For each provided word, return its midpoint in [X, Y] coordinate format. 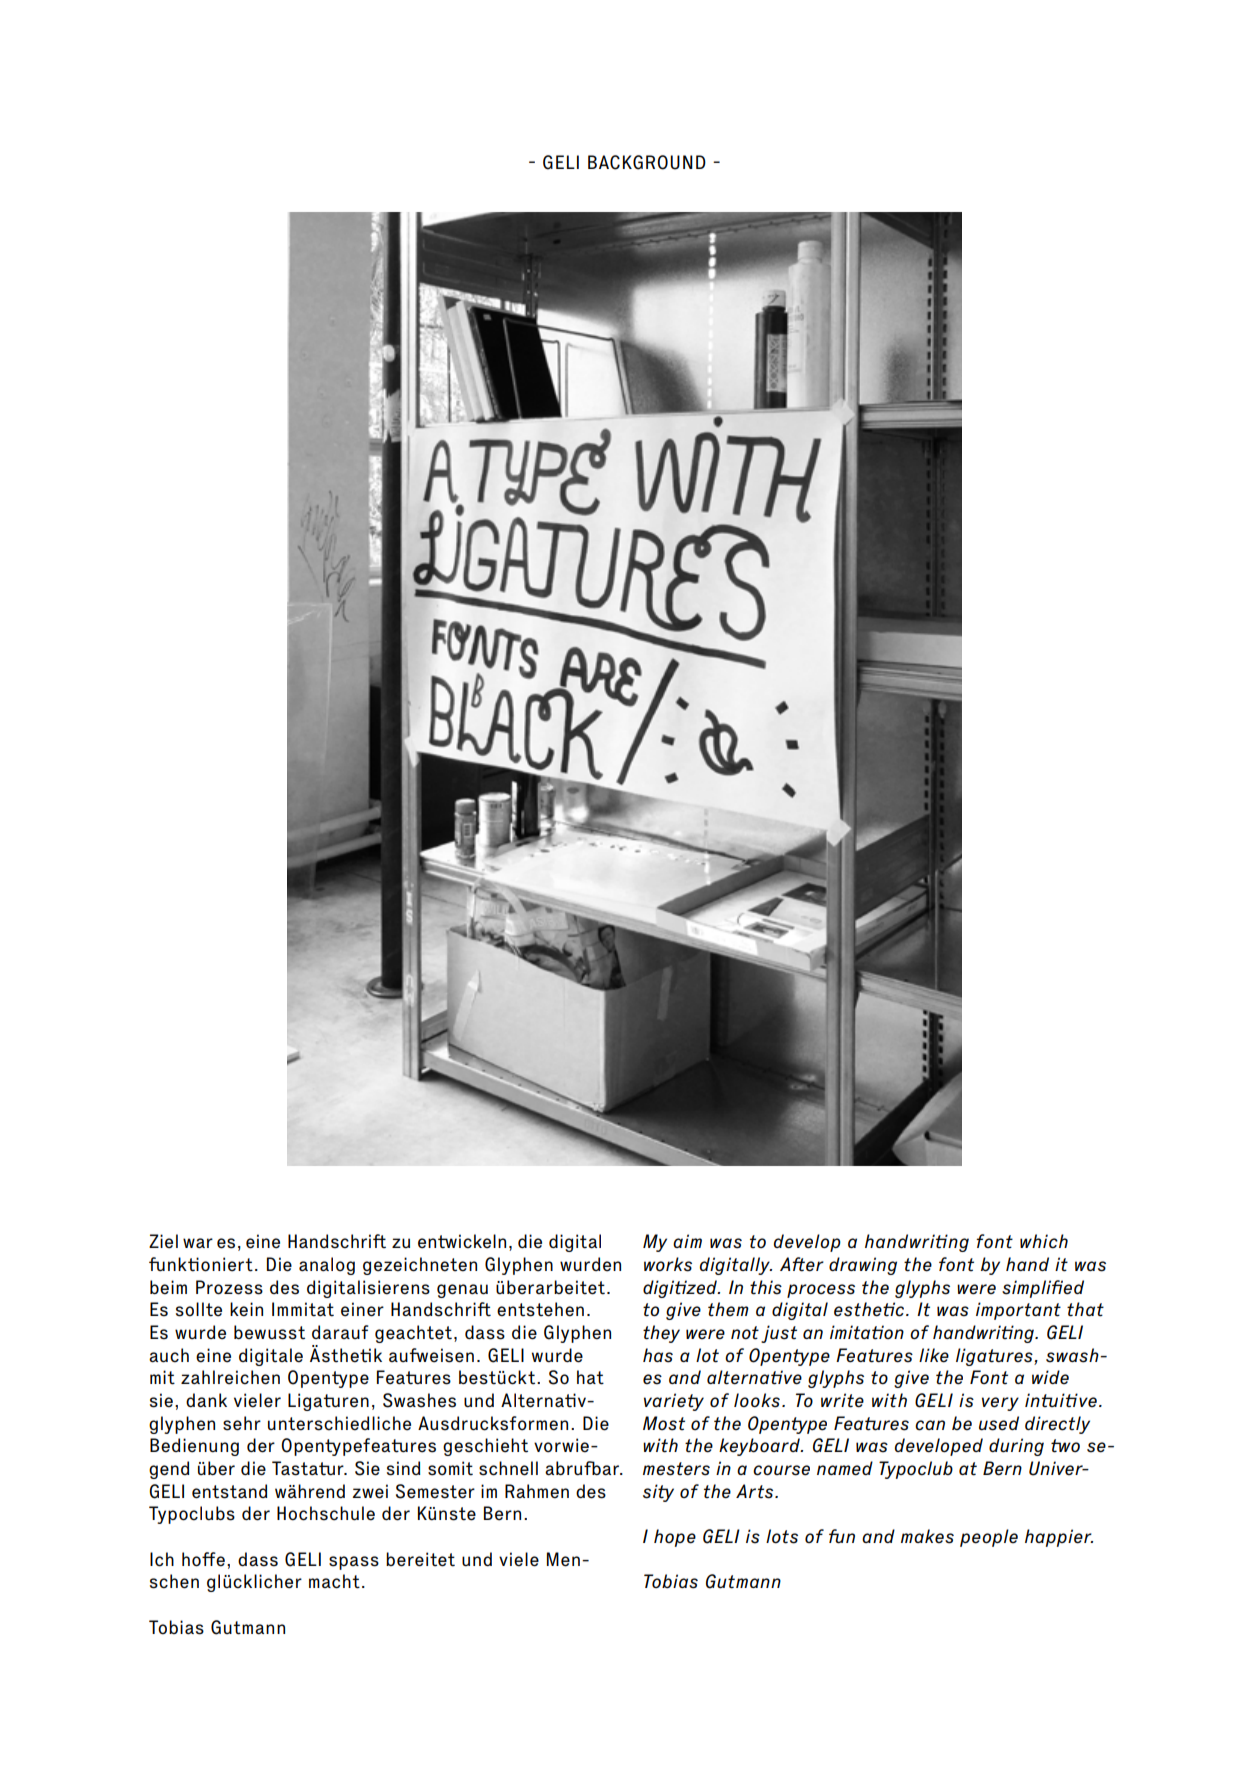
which [1044, 1241]
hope [675, 1538]
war [198, 1243]
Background [647, 162]
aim [687, 1241]
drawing [863, 1266]
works [668, 1264]
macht [334, 1581]
